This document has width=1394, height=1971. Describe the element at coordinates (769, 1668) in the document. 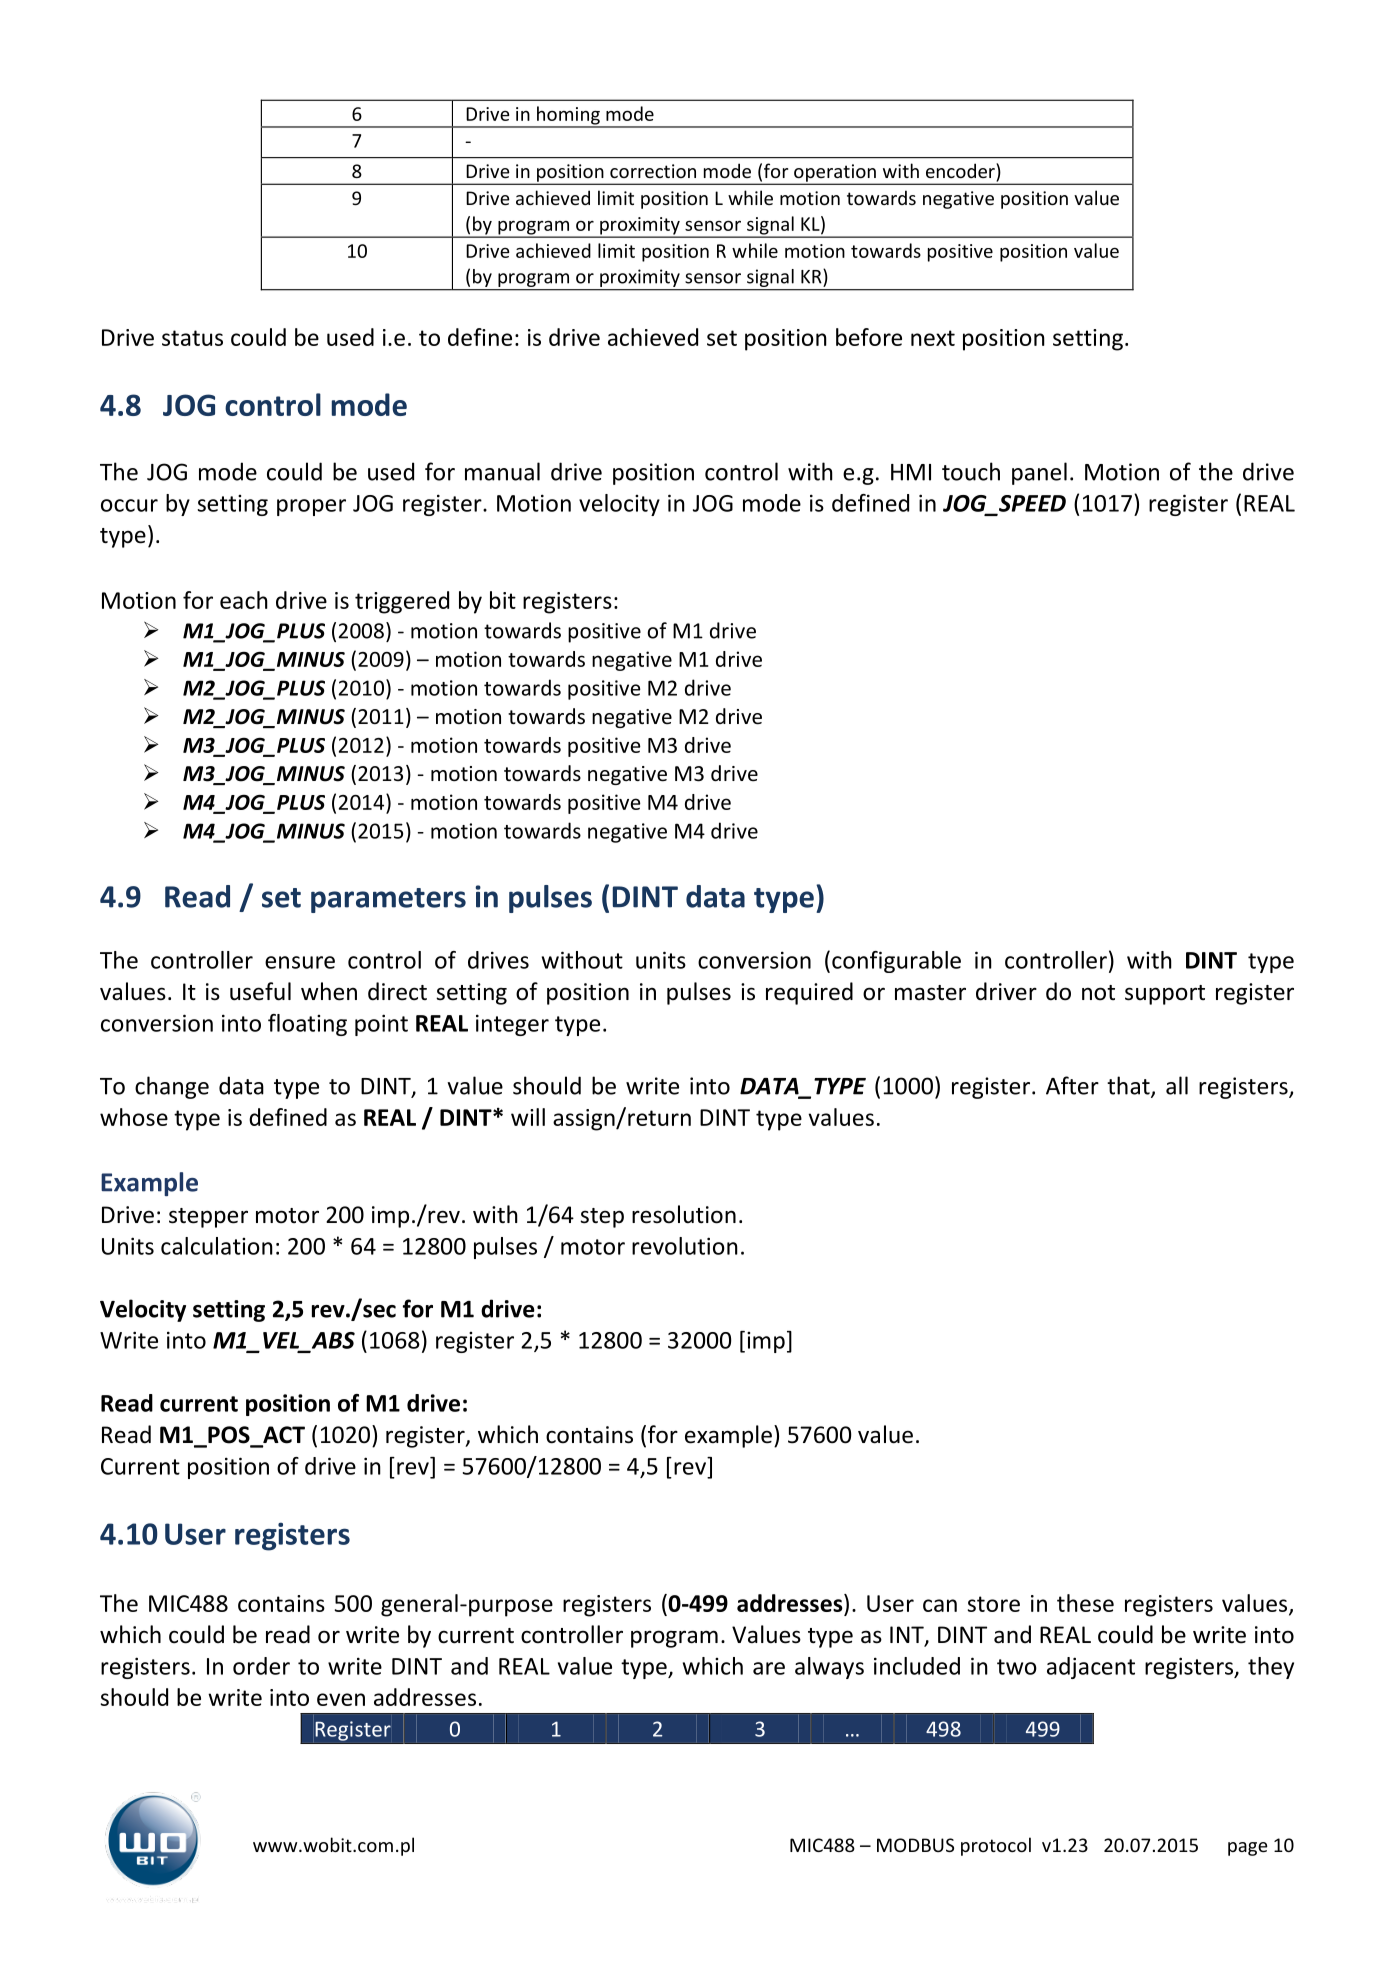

I see `are` at that location.
